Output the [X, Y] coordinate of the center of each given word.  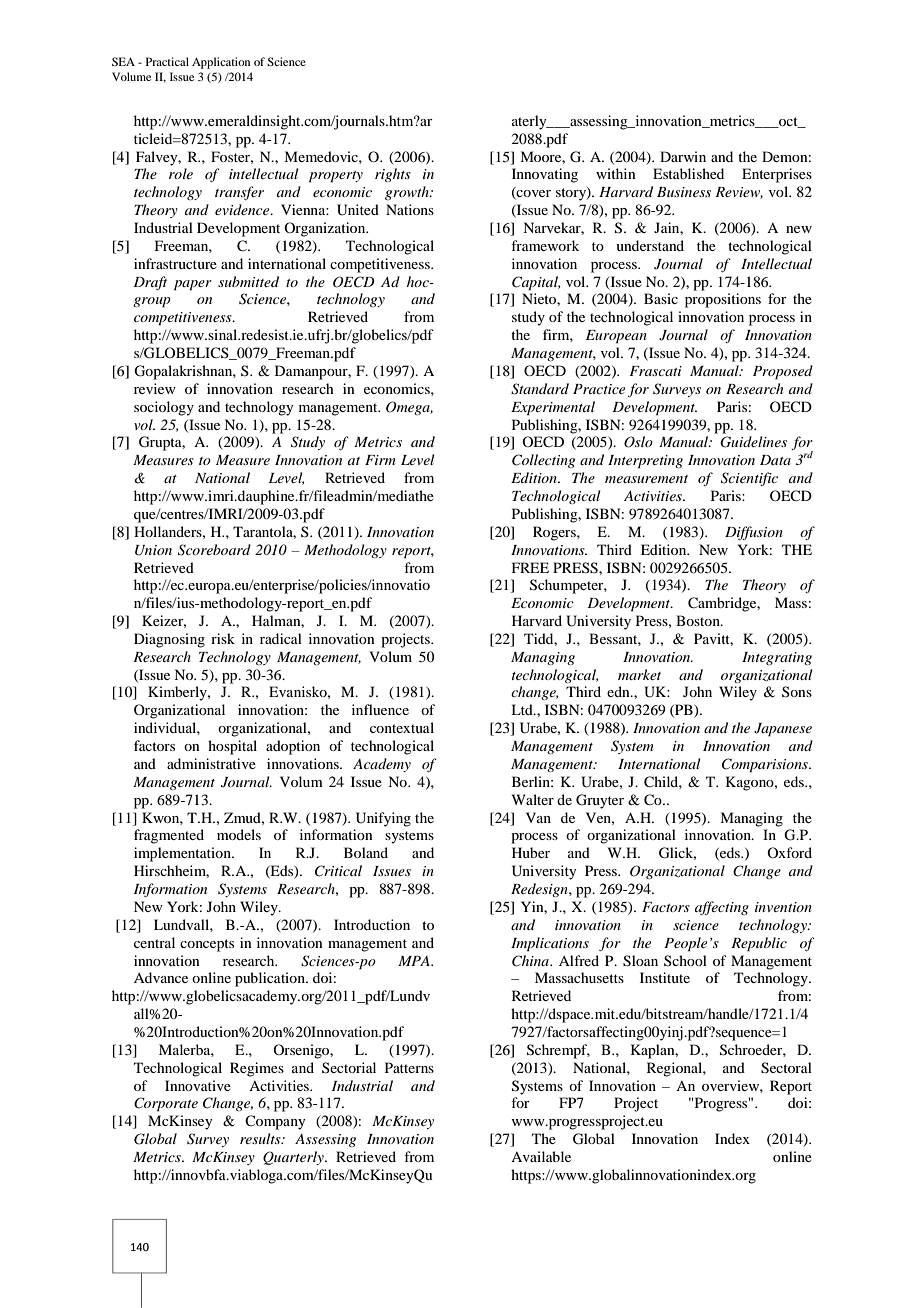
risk [223, 638]
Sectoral [786, 1068]
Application [221, 63]
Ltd [523, 709]
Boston [699, 620]
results [261, 1138]
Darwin [683, 156]
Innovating [545, 175]
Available [541, 1156]
